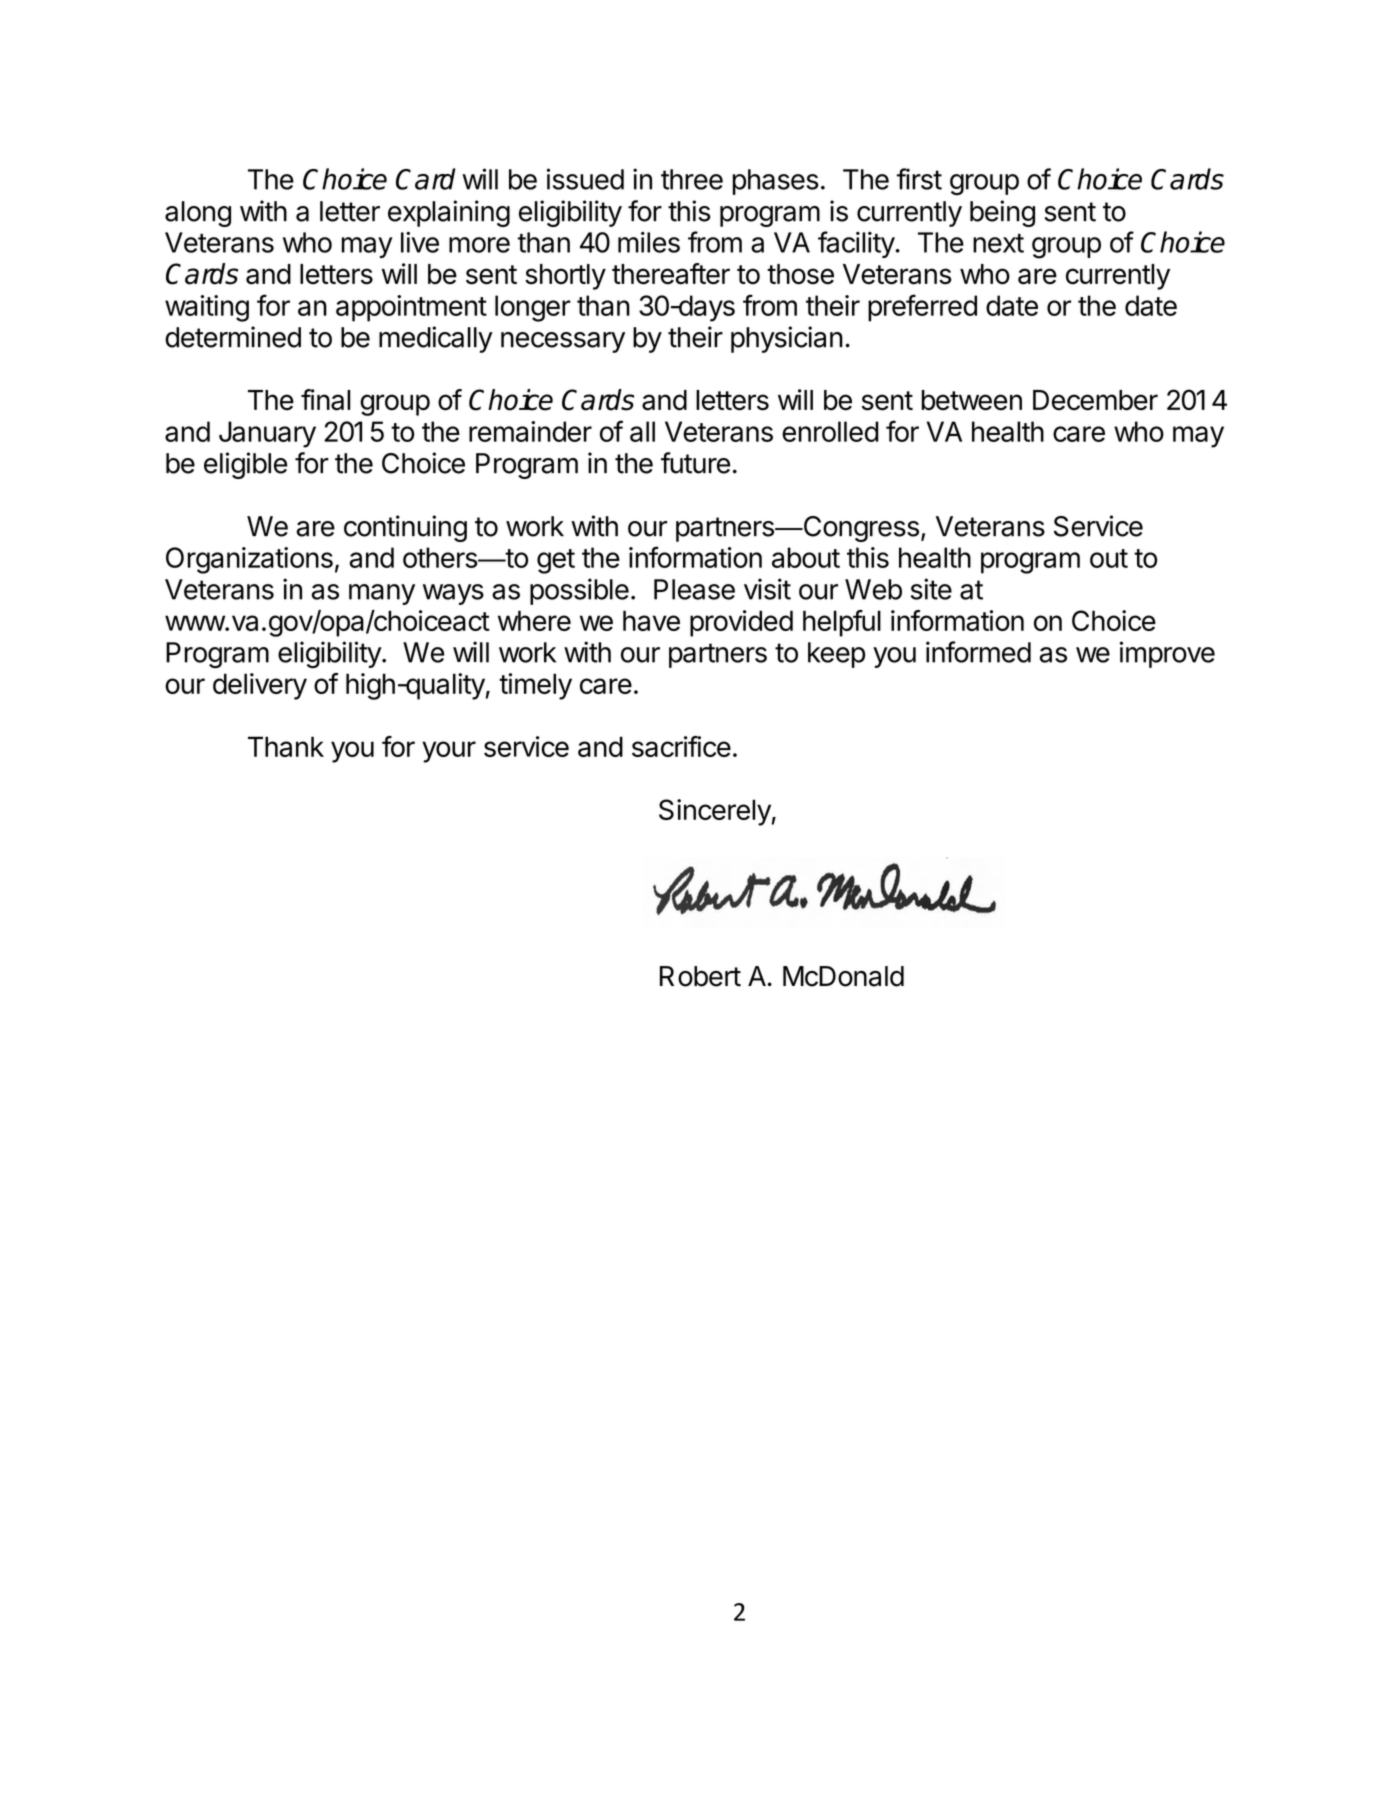 Image resolution: width=1397 pixels, height=1808 pixels. What do you see at coordinates (681, 746) in the screenshot?
I see `sacrifice` at bounding box center [681, 746].
